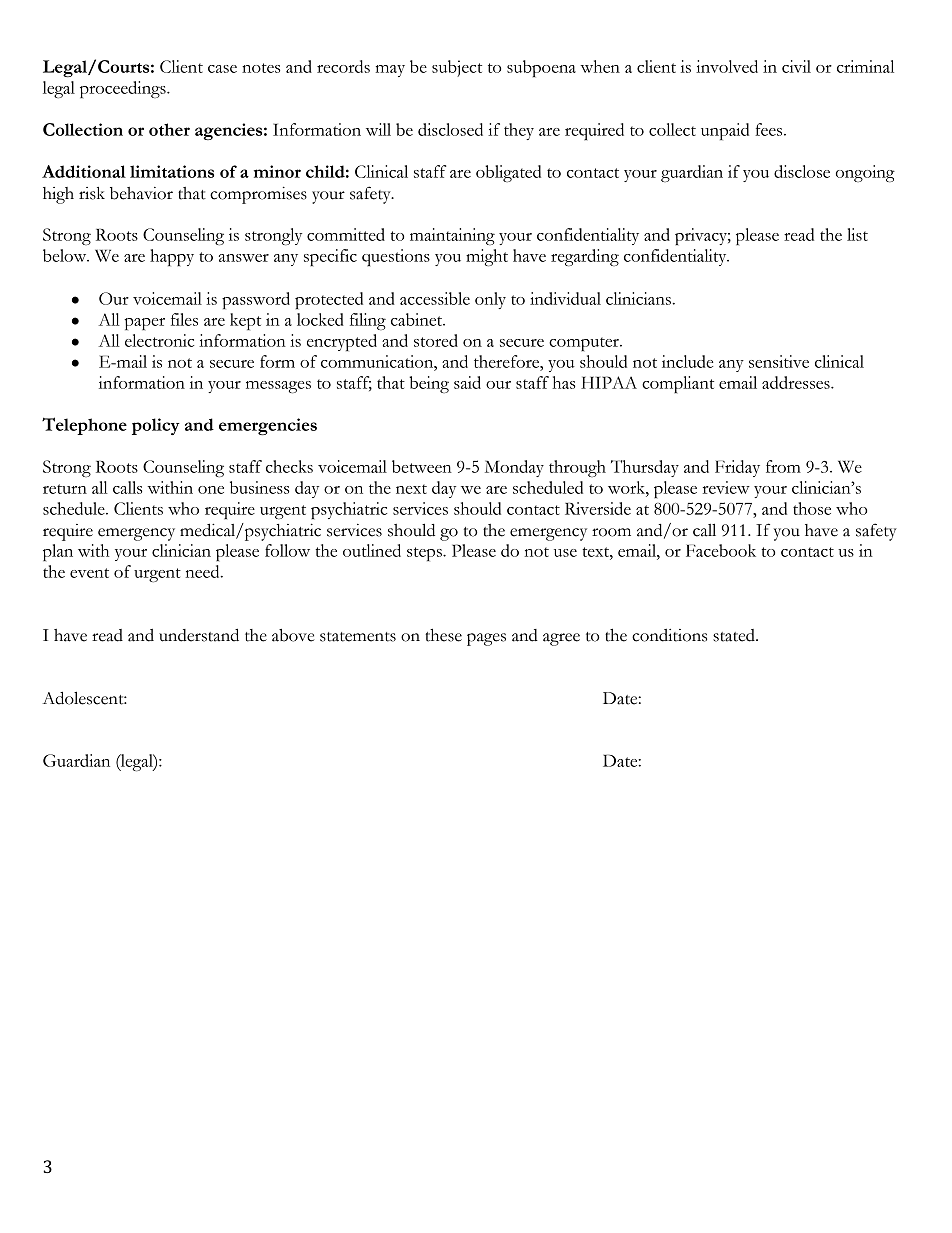 The width and height of the image is (952, 1233). I want to click on understand, so click(199, 635).
